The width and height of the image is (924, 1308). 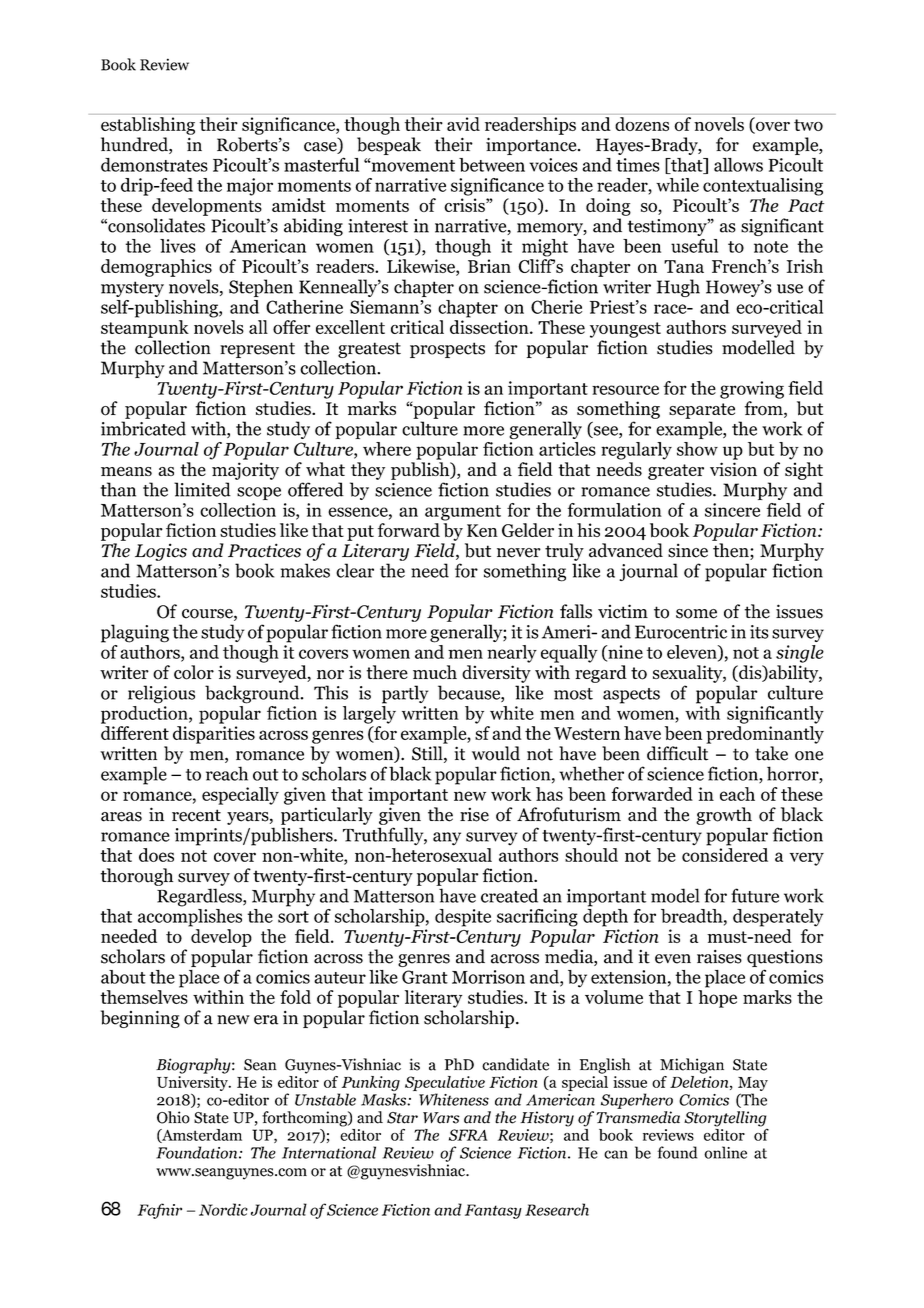 What do you see at coordinates (223, 1209) in the image?
I see `Nordic` at bounding box center [223, 1209].
